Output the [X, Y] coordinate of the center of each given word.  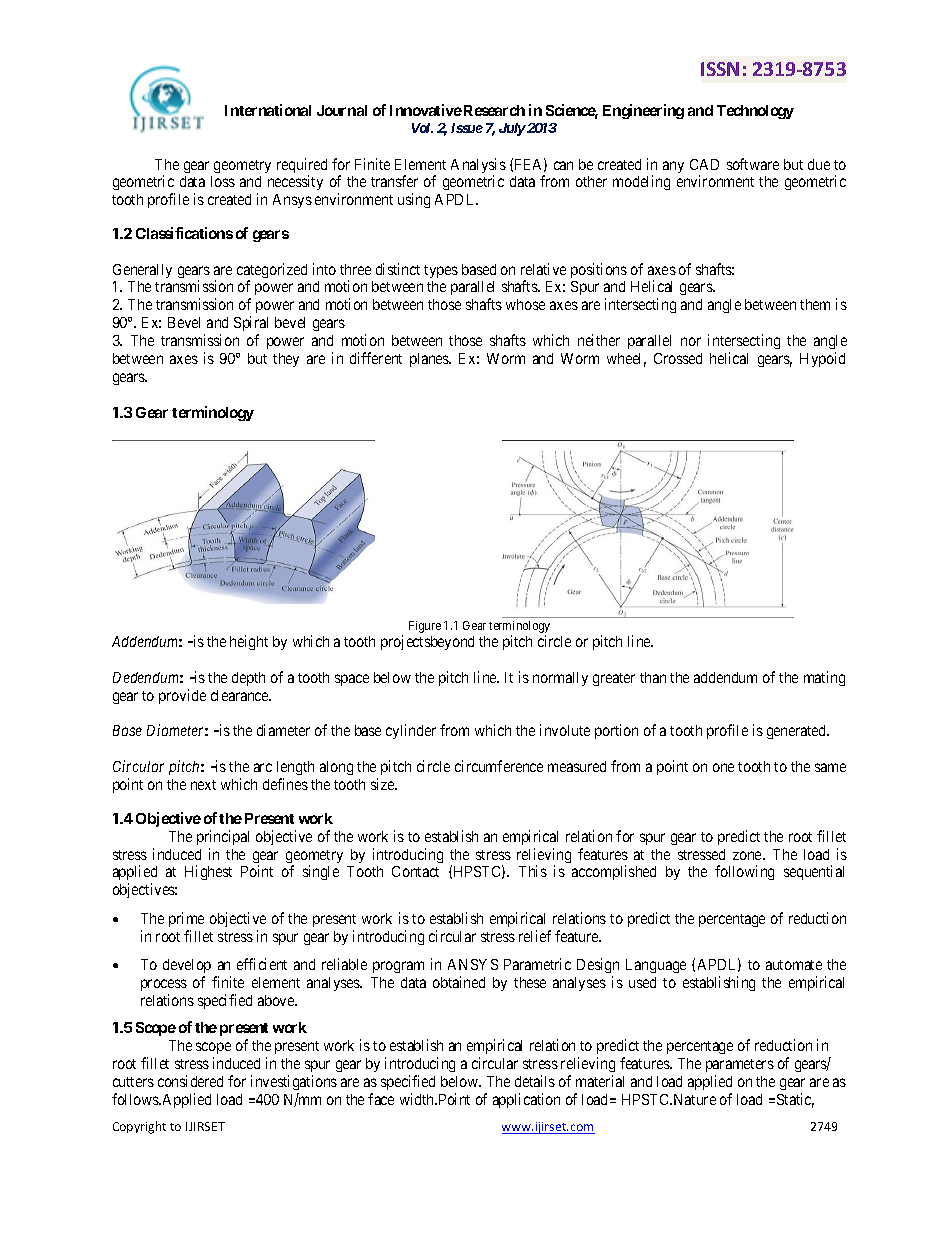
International [268, 110]
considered [190, 1081]
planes [430, 360]
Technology [755, 112]
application [526, 1100]
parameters [740, 1065]
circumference [499, 766]
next [203, 785]
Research [494, 110]
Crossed [678, 358]
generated [798, 732]
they [286, 360]
